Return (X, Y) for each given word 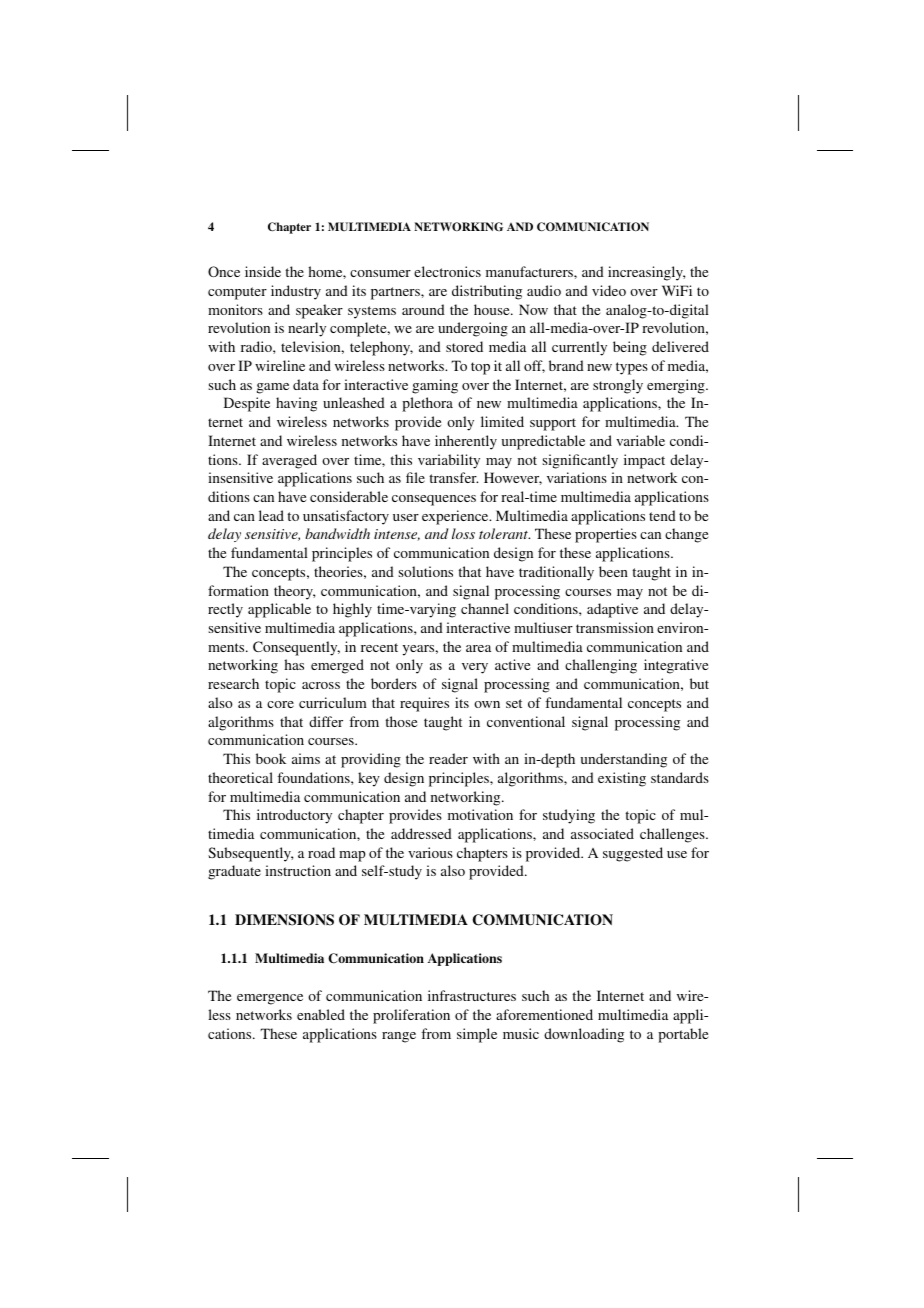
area (478, 648)
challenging (601, 666)
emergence (270, 999)
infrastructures (472, 995)
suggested (633, 854)
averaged (289, 461)
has (294, 664)
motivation (480, 814)
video (609, 290)
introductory (294, 816)
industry (296, 292)
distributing (487, 292)
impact (644, 461)
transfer (453, 477)
